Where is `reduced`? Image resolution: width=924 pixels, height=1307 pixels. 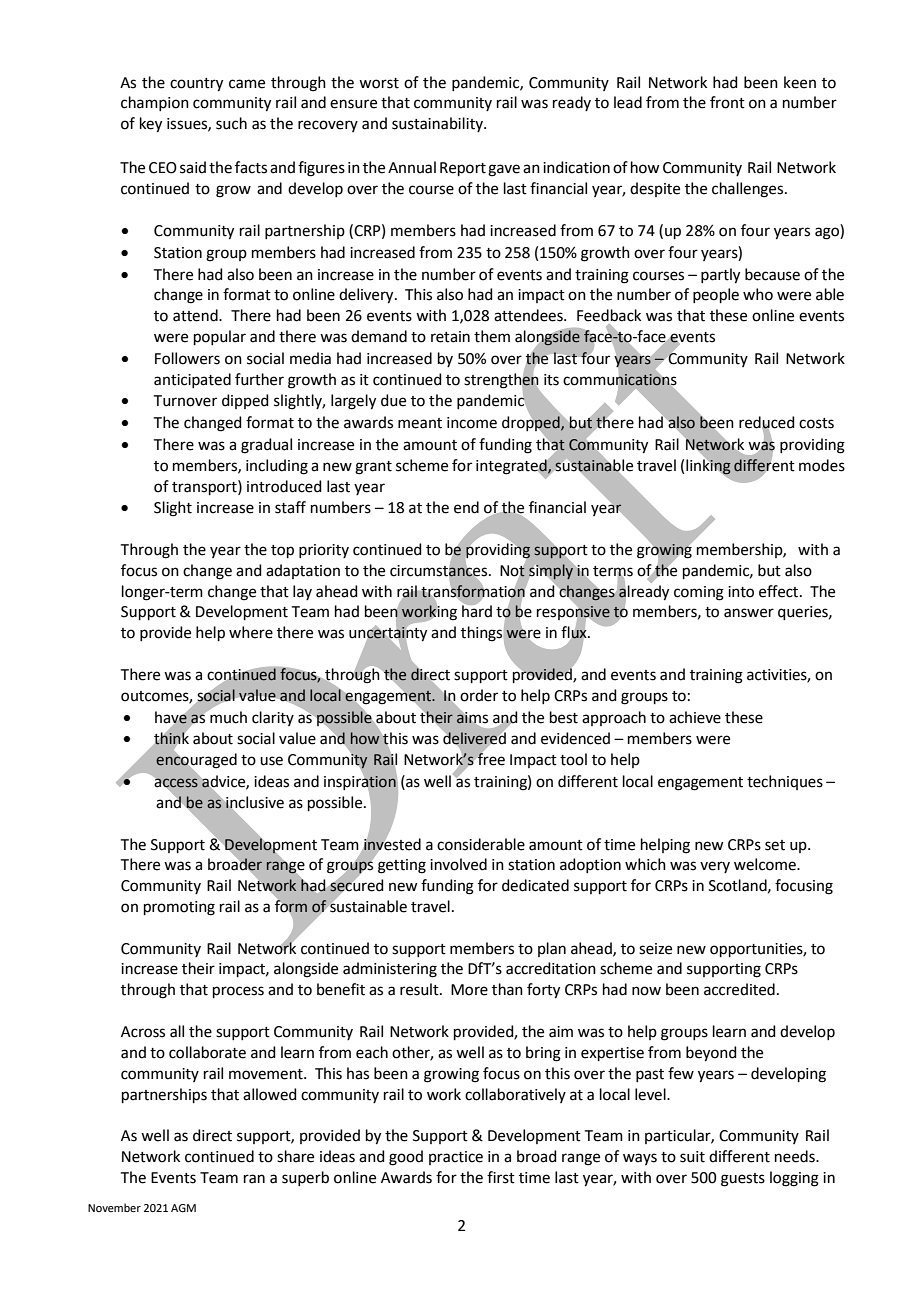 reduced is located at coordinates (767, 423).
